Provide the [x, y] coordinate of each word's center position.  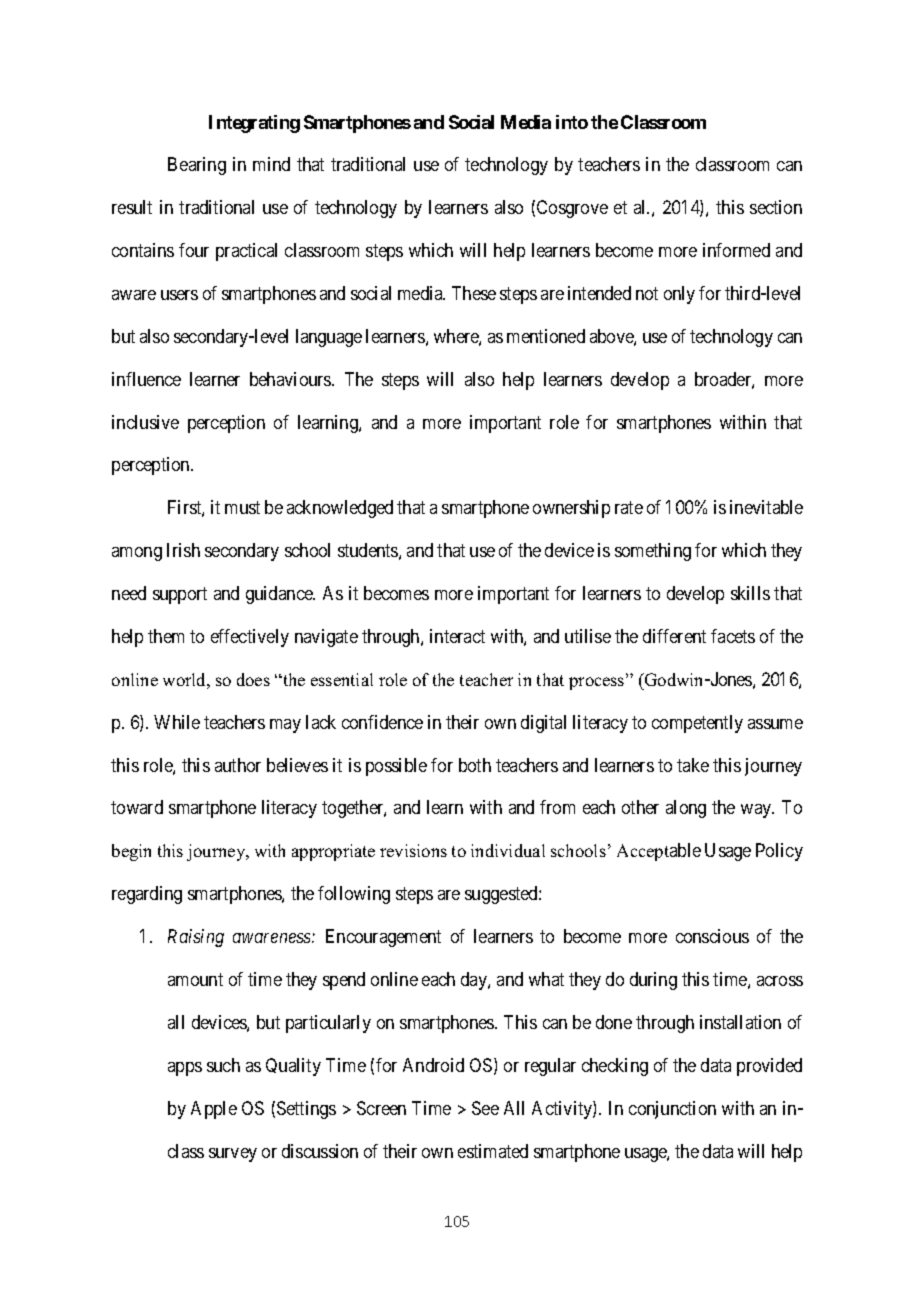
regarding [147, 895]
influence [146, 379]
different [674, 636]
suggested [502, 895]
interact [457, 636]
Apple [214, 1110]
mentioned [546, 336]
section [776, 207]
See [485, 1108]
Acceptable [659, 852]
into [572, 122]
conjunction [672, 1110]
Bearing [197, 166]
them [166, 636]
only [679, 295]
